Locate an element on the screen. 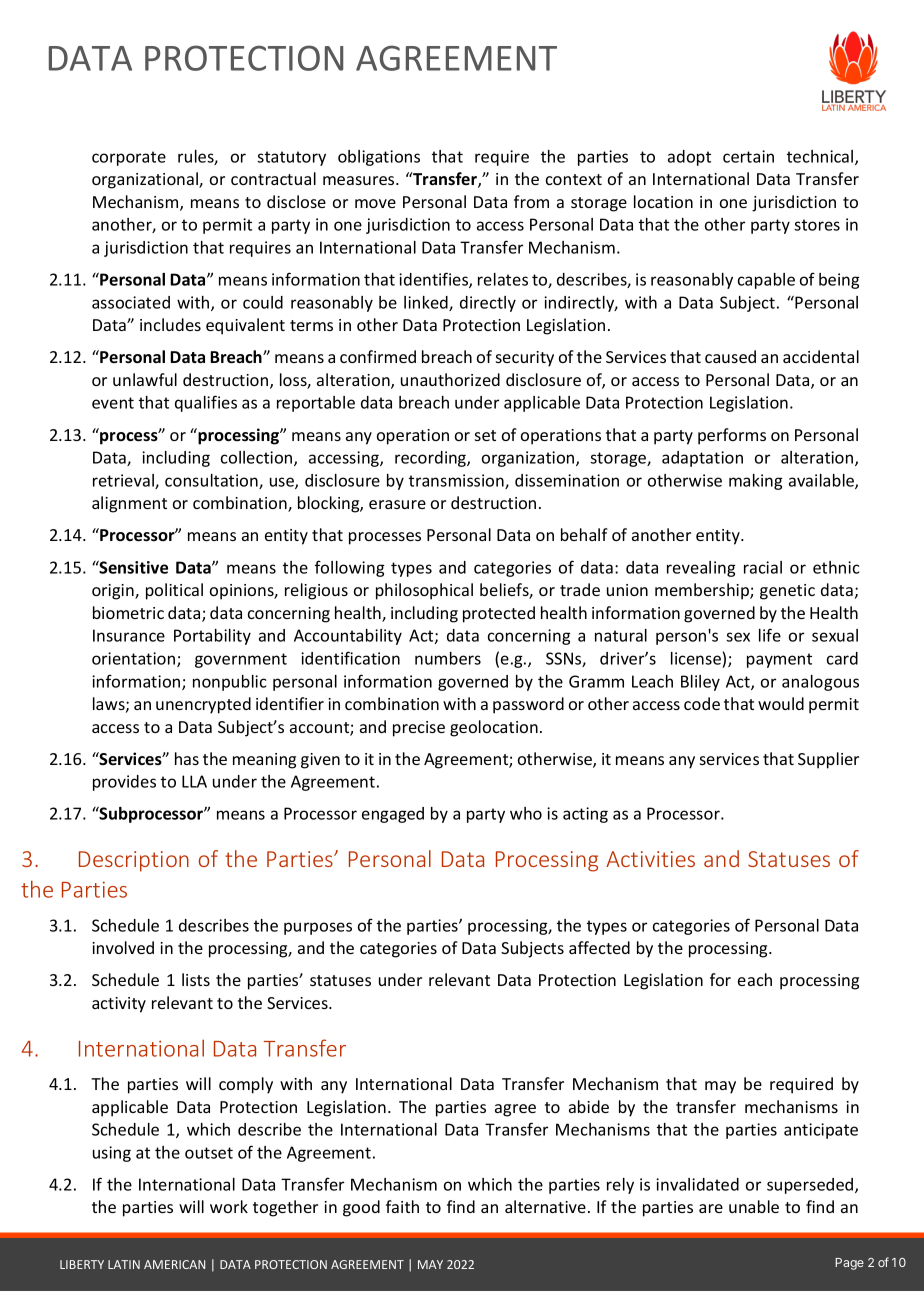  from is located at coordinates (531, 201).
